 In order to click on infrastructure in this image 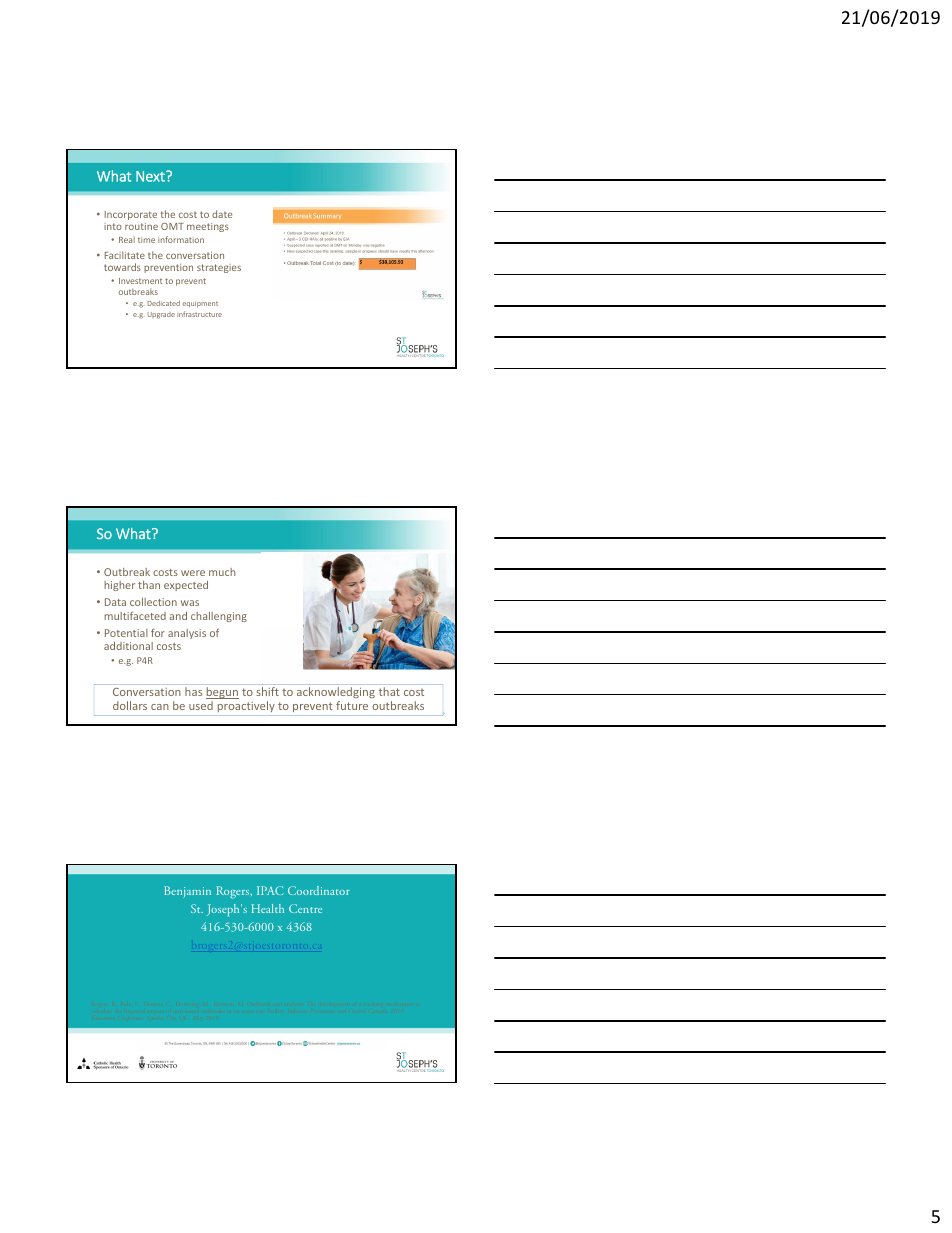, I will do `click(199, 314)`.
